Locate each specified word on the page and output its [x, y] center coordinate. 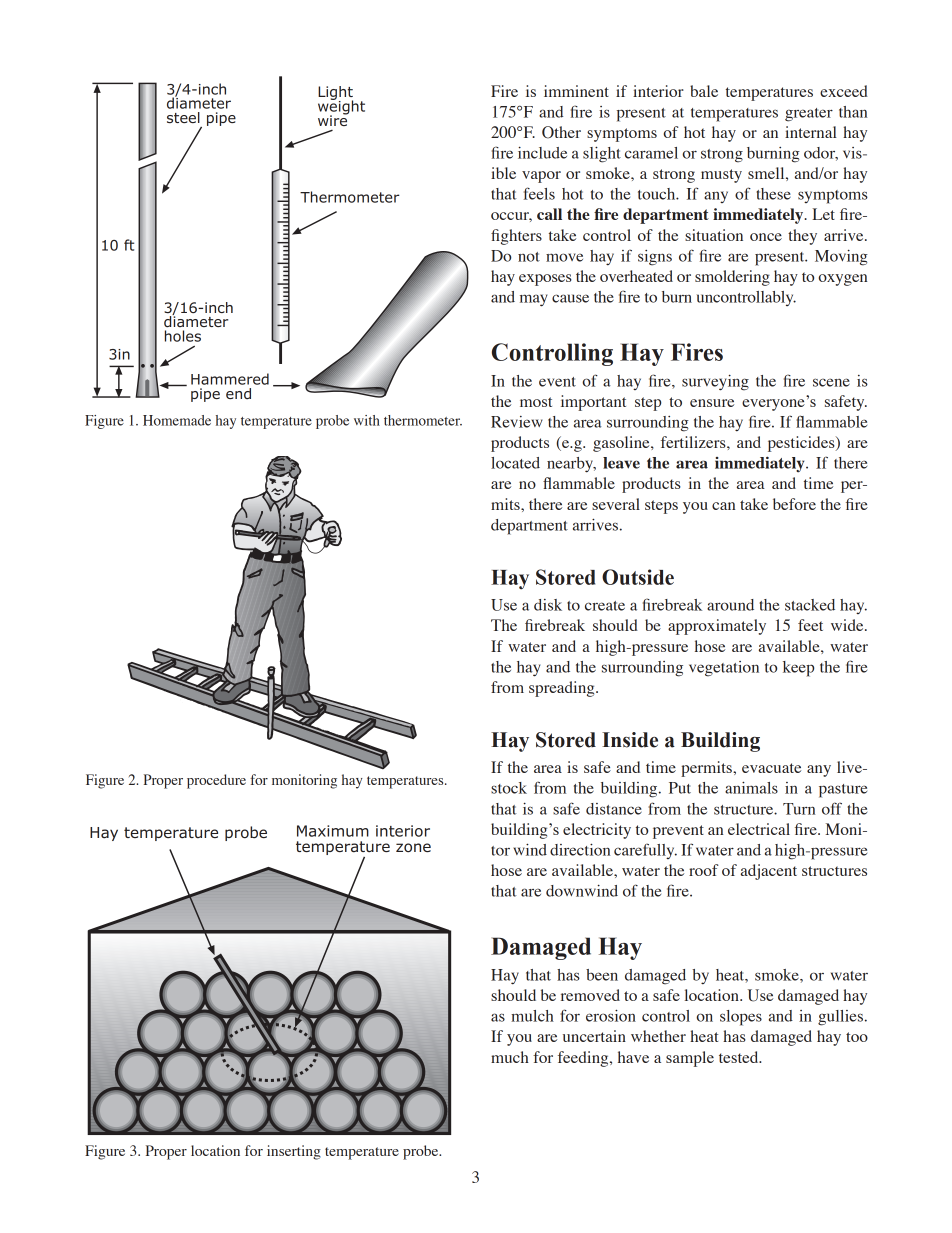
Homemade [177, 420]
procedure [216, 781]
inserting [294, 1152]
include [542, 153]
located [515, 463]
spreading [563, 689]
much [510, 1057]
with [367, 420]
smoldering [732, 278]
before [794, 504]
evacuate [771, 768]
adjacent [769, 872]
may [533, 300]
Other [561, 132]
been [602, 975]
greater [809, 115]
